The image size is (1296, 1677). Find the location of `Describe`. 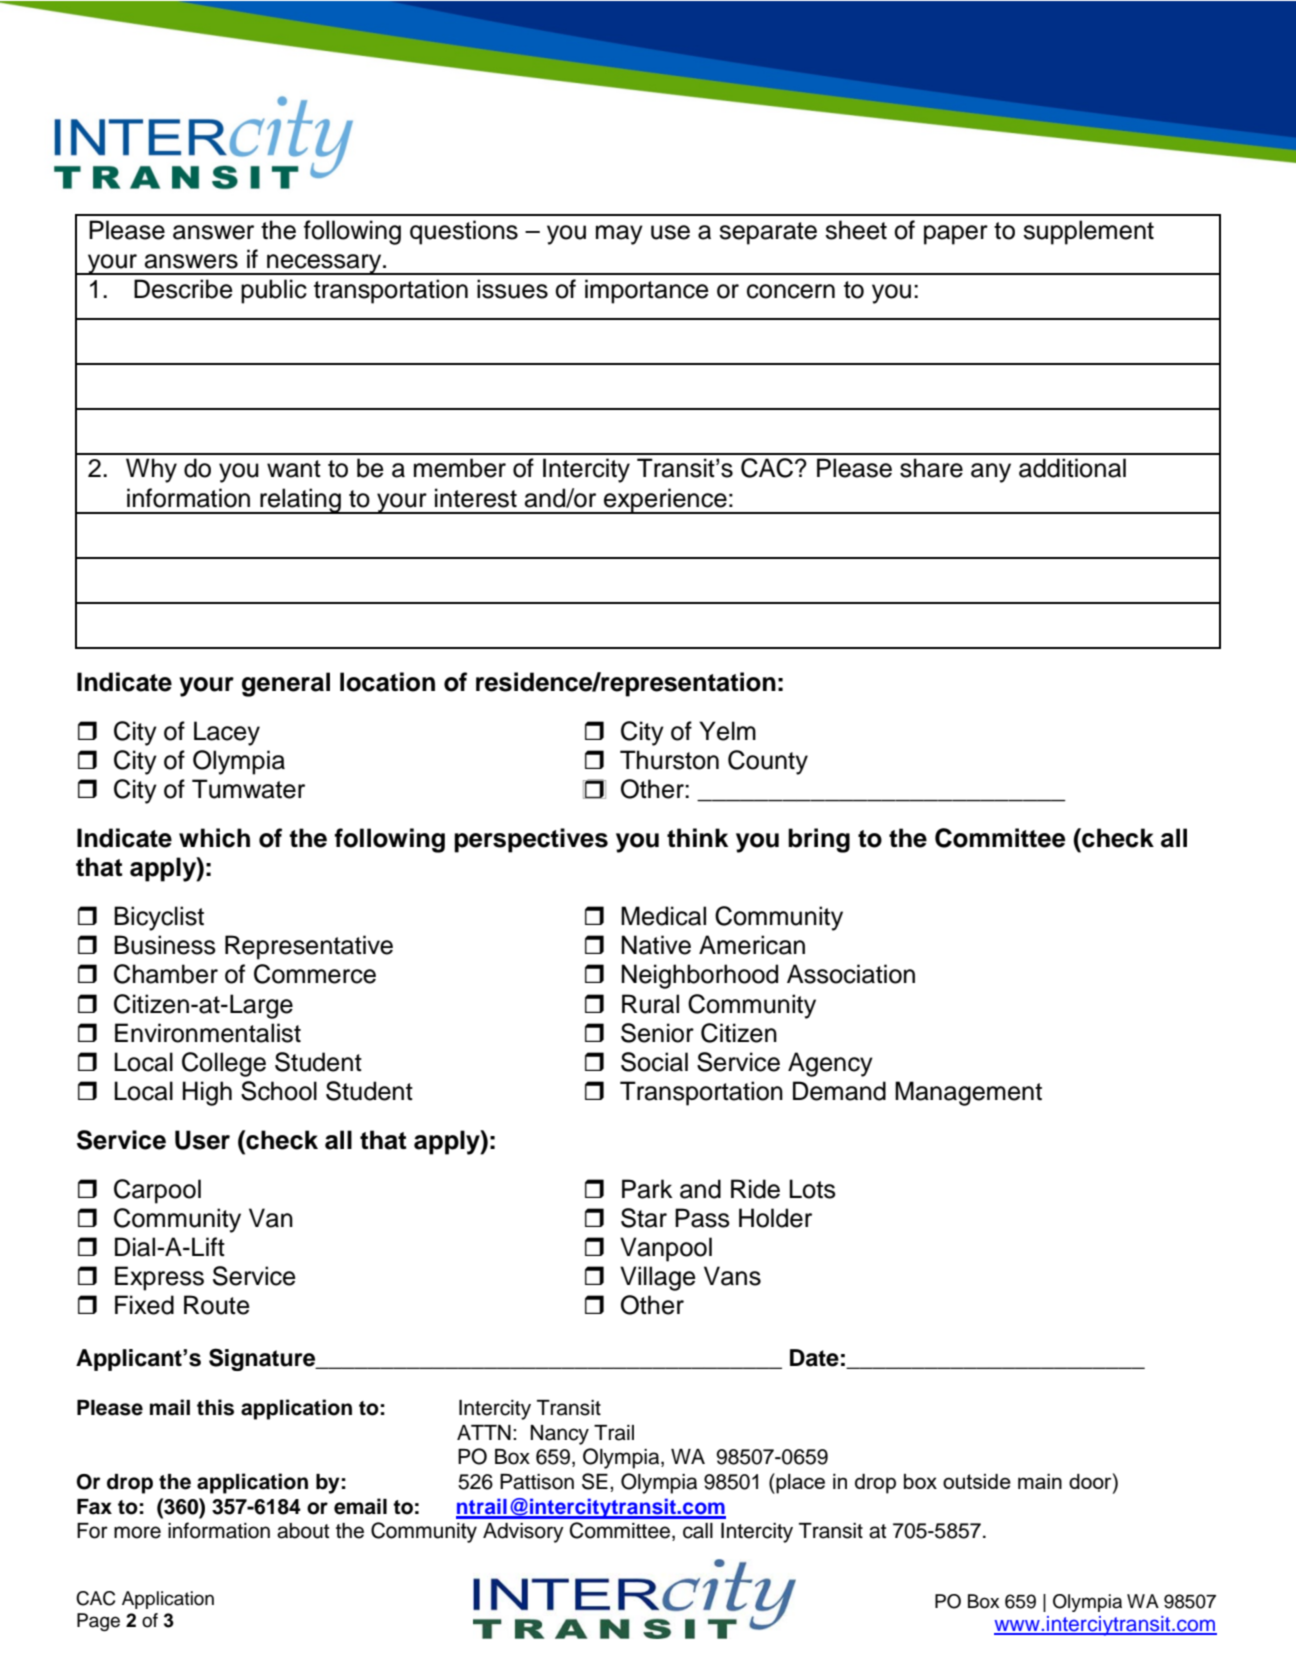

Describe is located at coordinates (183, 289).
